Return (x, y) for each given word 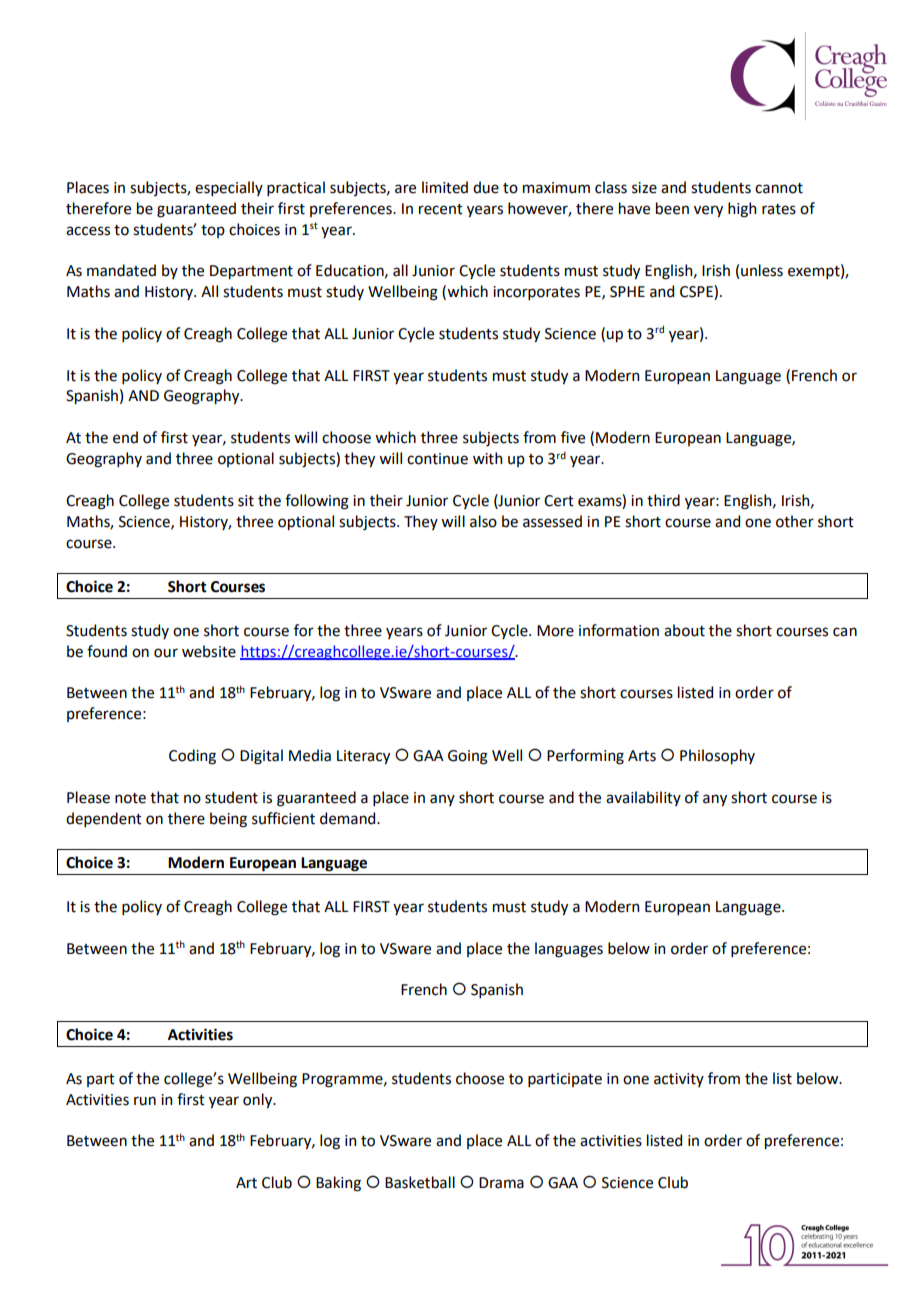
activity (679, 1080)
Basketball (420, 1182)
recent (441, 209)
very (708, 211)
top (213, 231)
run (145, 1101)
